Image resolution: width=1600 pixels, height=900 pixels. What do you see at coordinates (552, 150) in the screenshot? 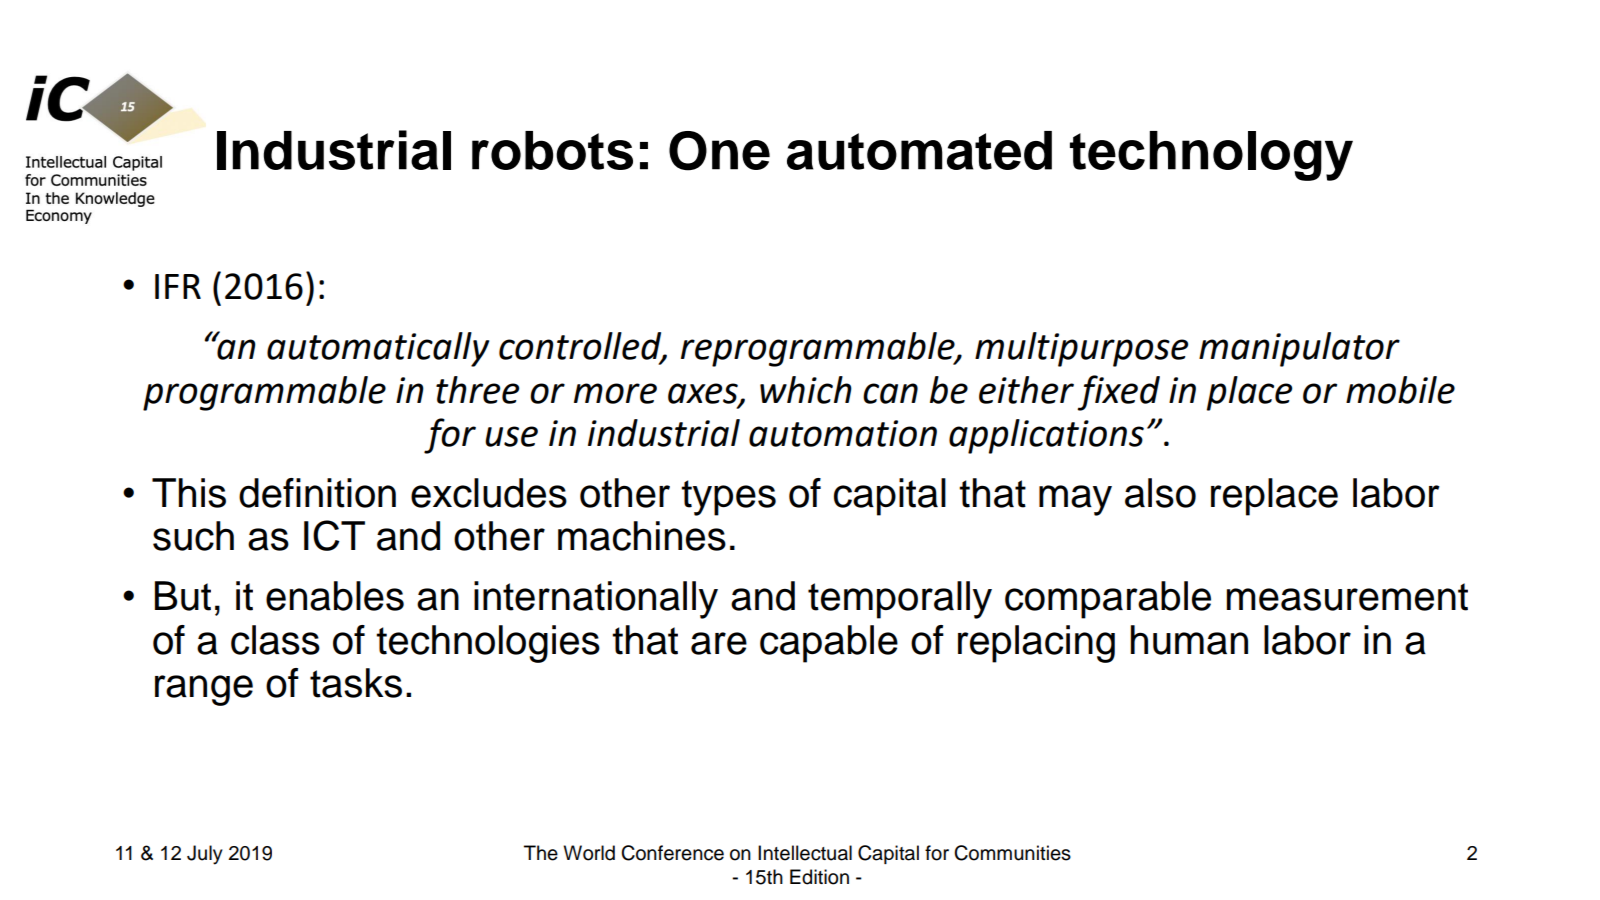
I see `robots` at bounding box center [552, 150].
